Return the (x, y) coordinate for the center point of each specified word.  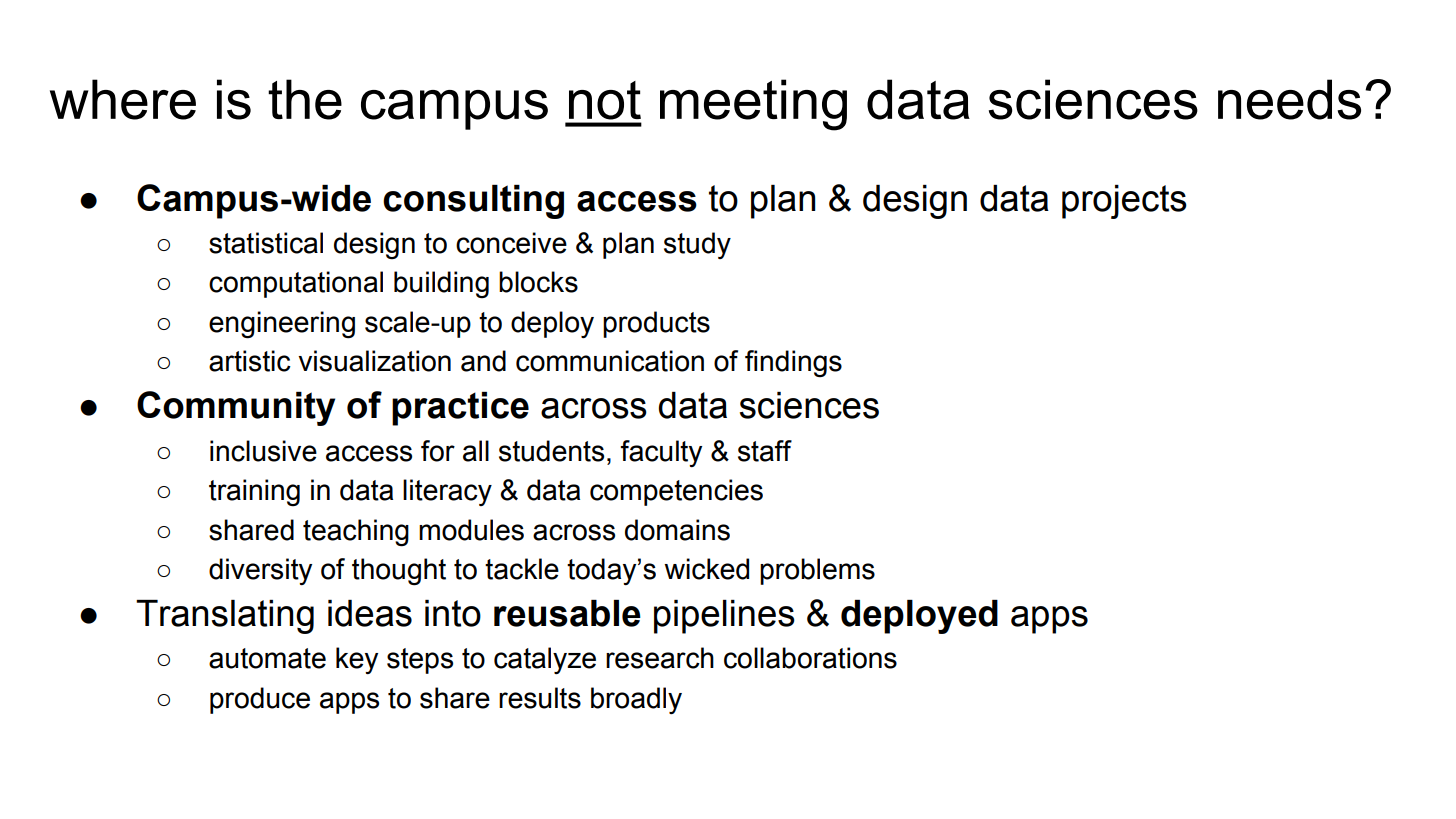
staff (765, 451)
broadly (636, 700)
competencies (676, 492)
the (305, 99)
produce (260, 700)
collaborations (810, 658)
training (254, 492)
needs (1289, 99)
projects (1124, 202)
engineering (282, 325)
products (656, 324)
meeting (753, 105)
